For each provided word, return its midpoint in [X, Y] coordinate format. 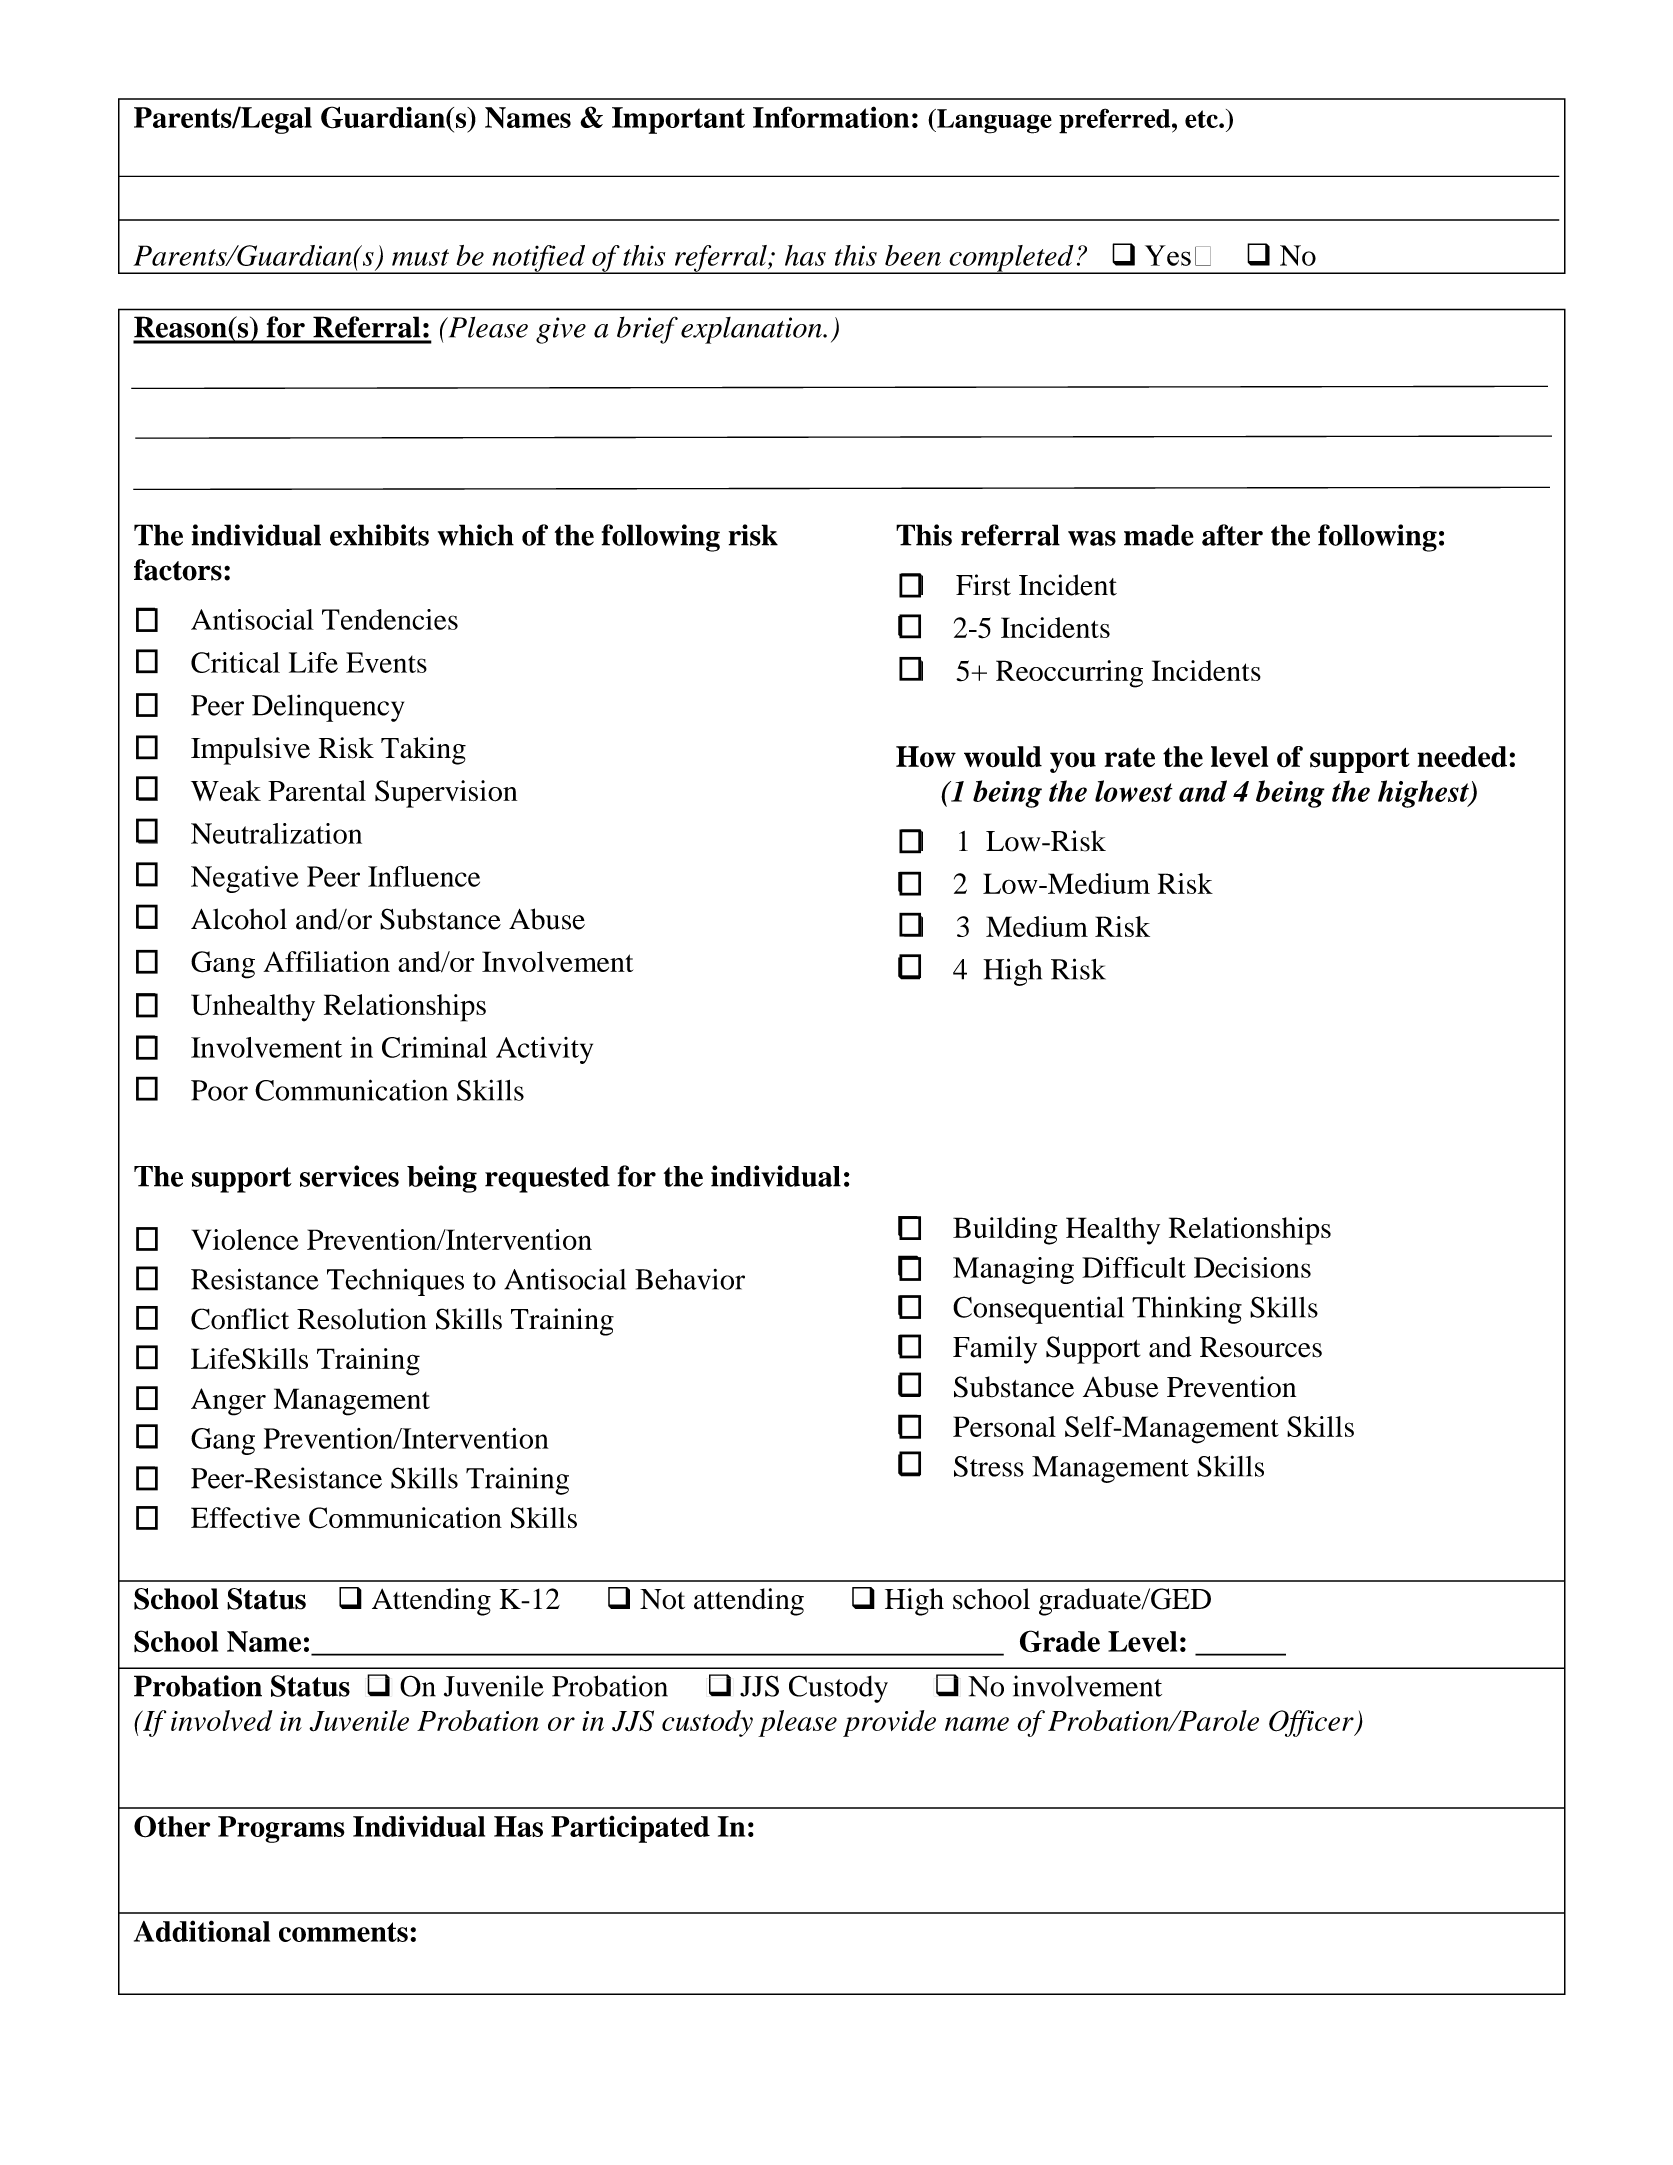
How [926, 757]
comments [343, 1932]
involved [222, 1720]
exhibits [379, 535]
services [349, 1176]
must [420, 257]
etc [1202, 119]
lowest [1134, 791]
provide [889, 1723]
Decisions [1252, 1267]
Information [831, 117]
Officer [1312, 1723]
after [1232, 535]
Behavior [690, 1279]
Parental [317, 791]
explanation [752, 330]
